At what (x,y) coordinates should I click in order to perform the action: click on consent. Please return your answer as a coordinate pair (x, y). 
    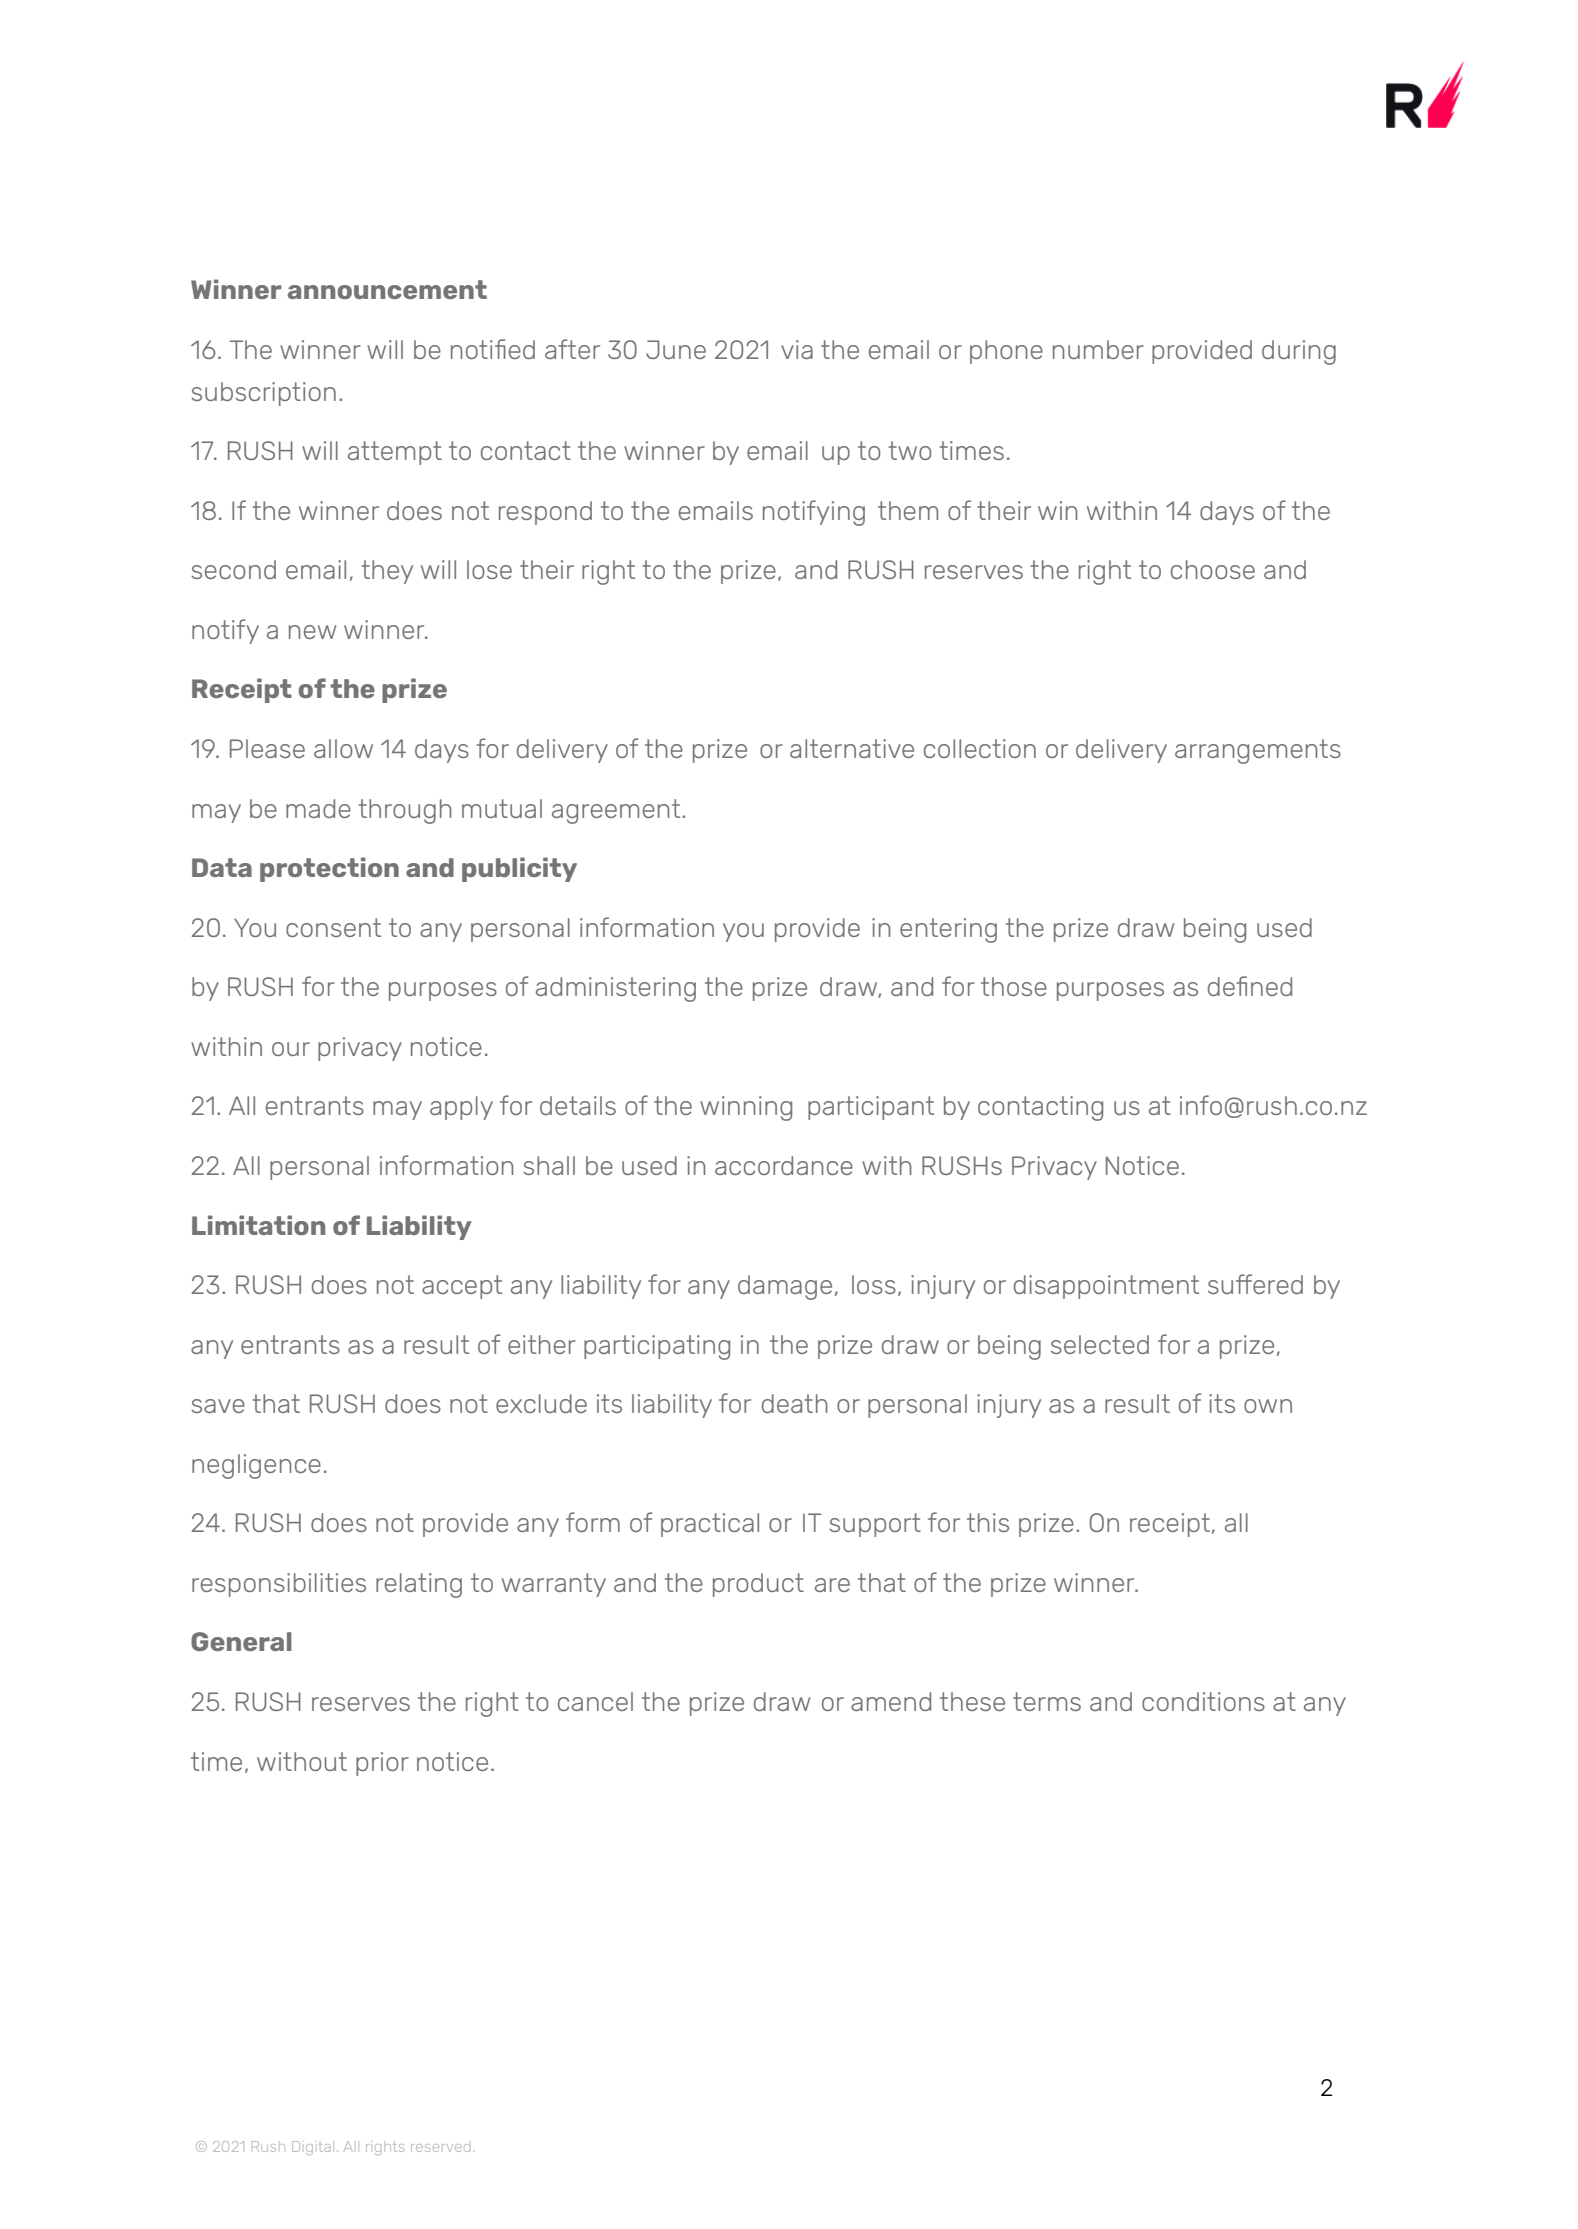
    Looking at the image, I should click on (333, 927).
